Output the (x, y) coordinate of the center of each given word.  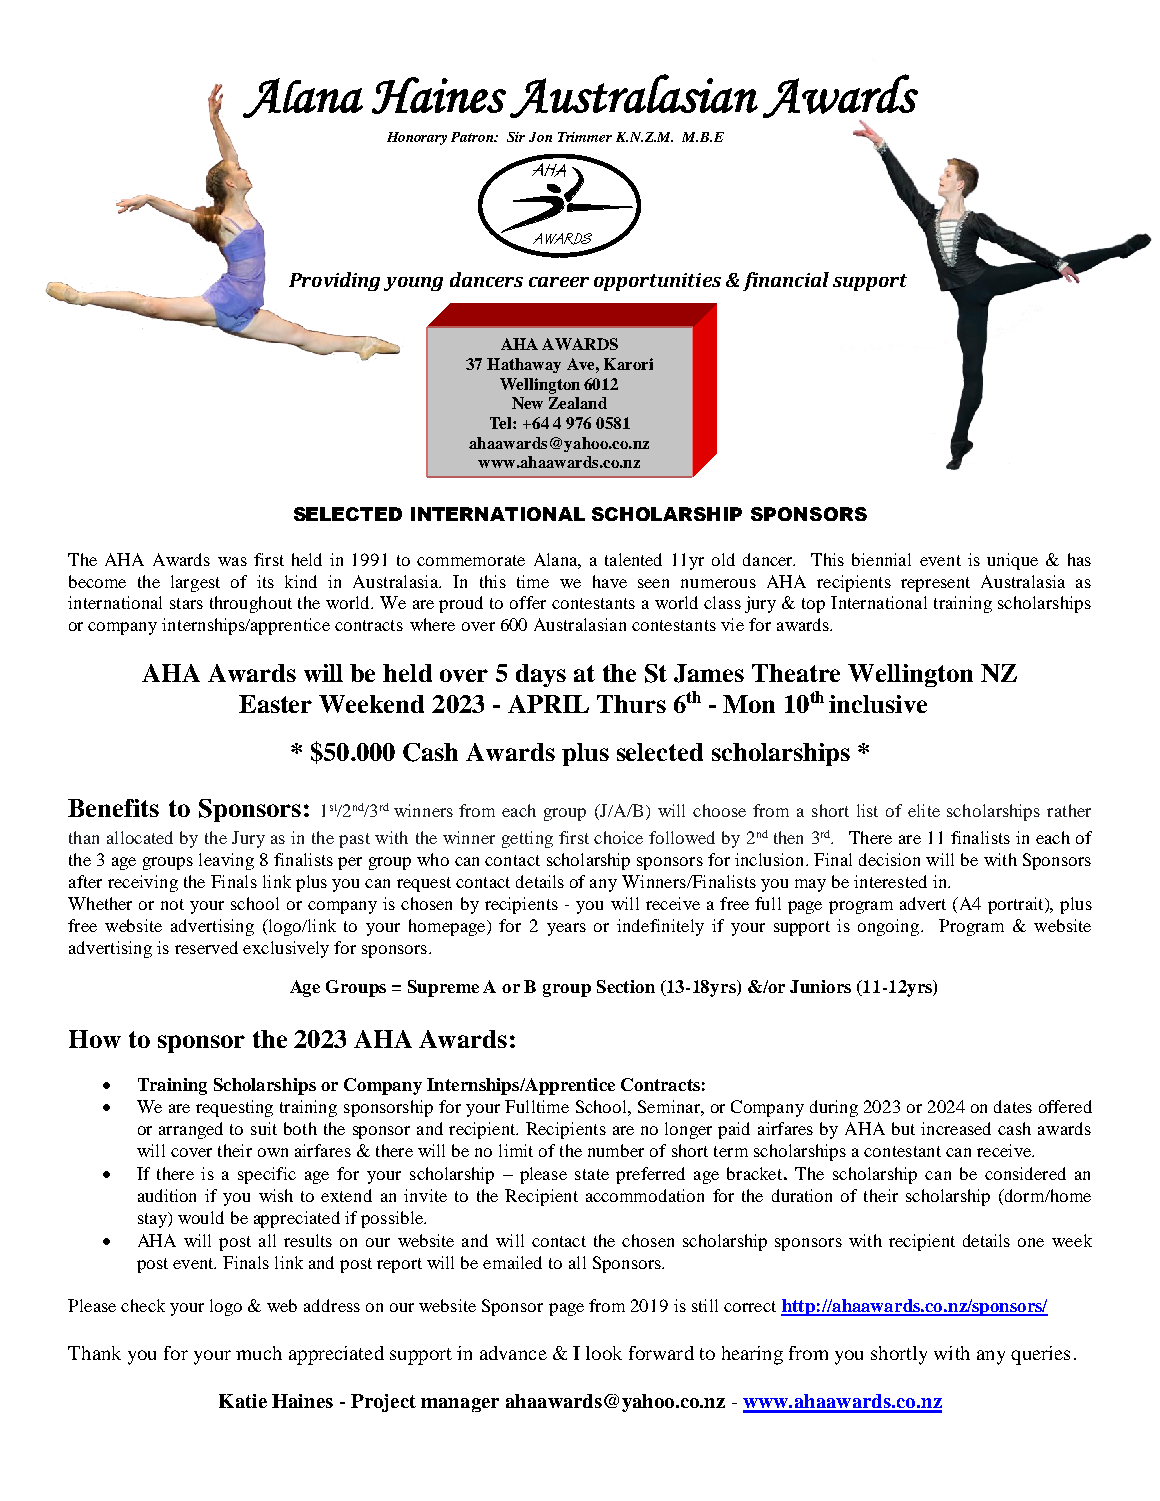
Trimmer (585, 137)
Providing (334, 281)
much (259, 1353)
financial (786, 281)
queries (1040, 1355)
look (604, 1353)
